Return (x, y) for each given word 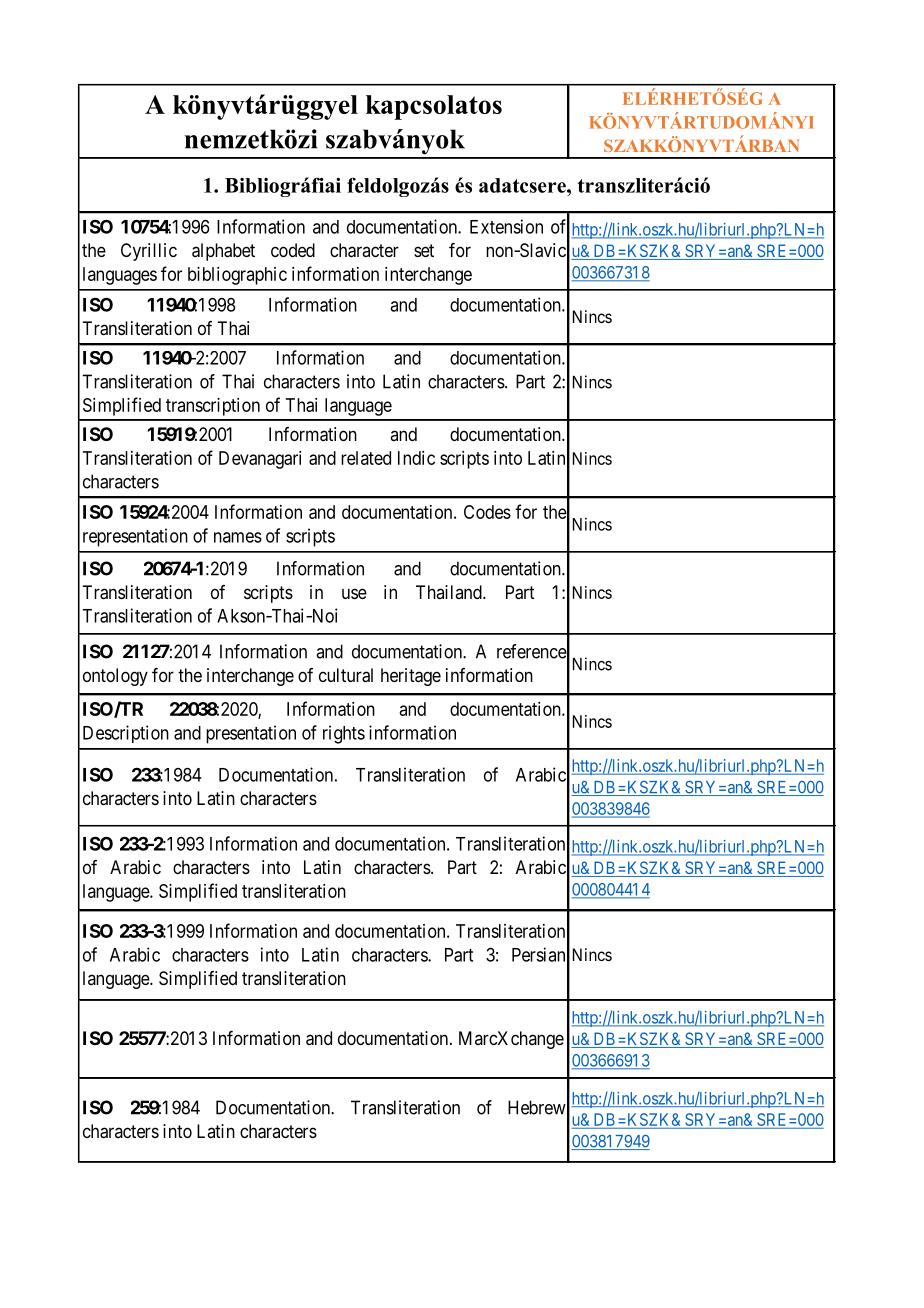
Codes (487, 512)
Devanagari (260, 460)
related (366, 458)
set (424, 250)
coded (293, 250)
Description (126, 734)
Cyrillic (149, 252)
